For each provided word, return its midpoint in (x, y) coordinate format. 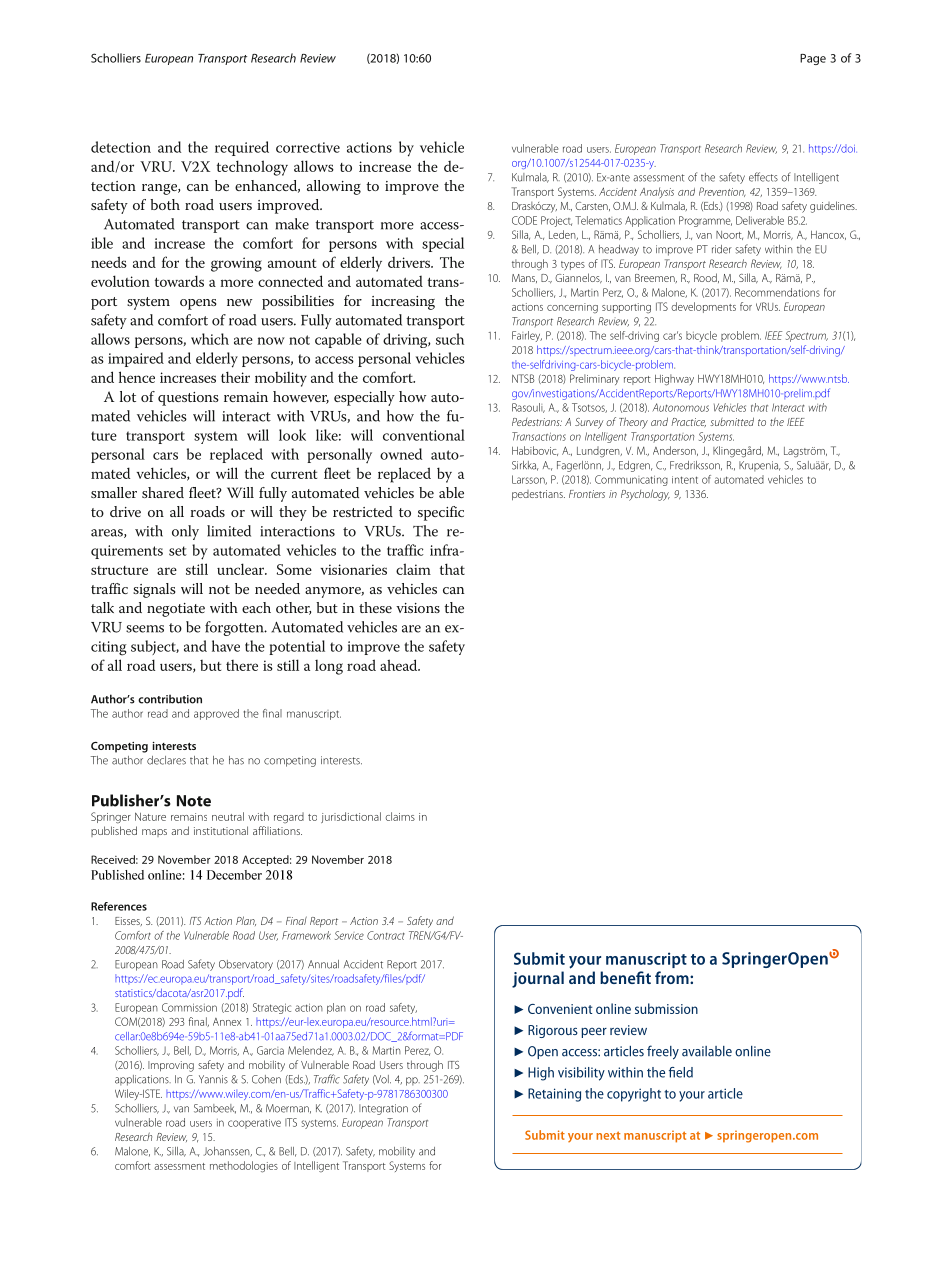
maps (154, 833)
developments (703, 307)
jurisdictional (351, 817)
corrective (308, 147)
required (242, 148)
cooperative (254, 1124)
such (450, 339)
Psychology (645, 495)
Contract (386, 935)
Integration (383, 1109)
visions (418, 608)
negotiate (176, 610)
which (210, 339)
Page (813, 59)
